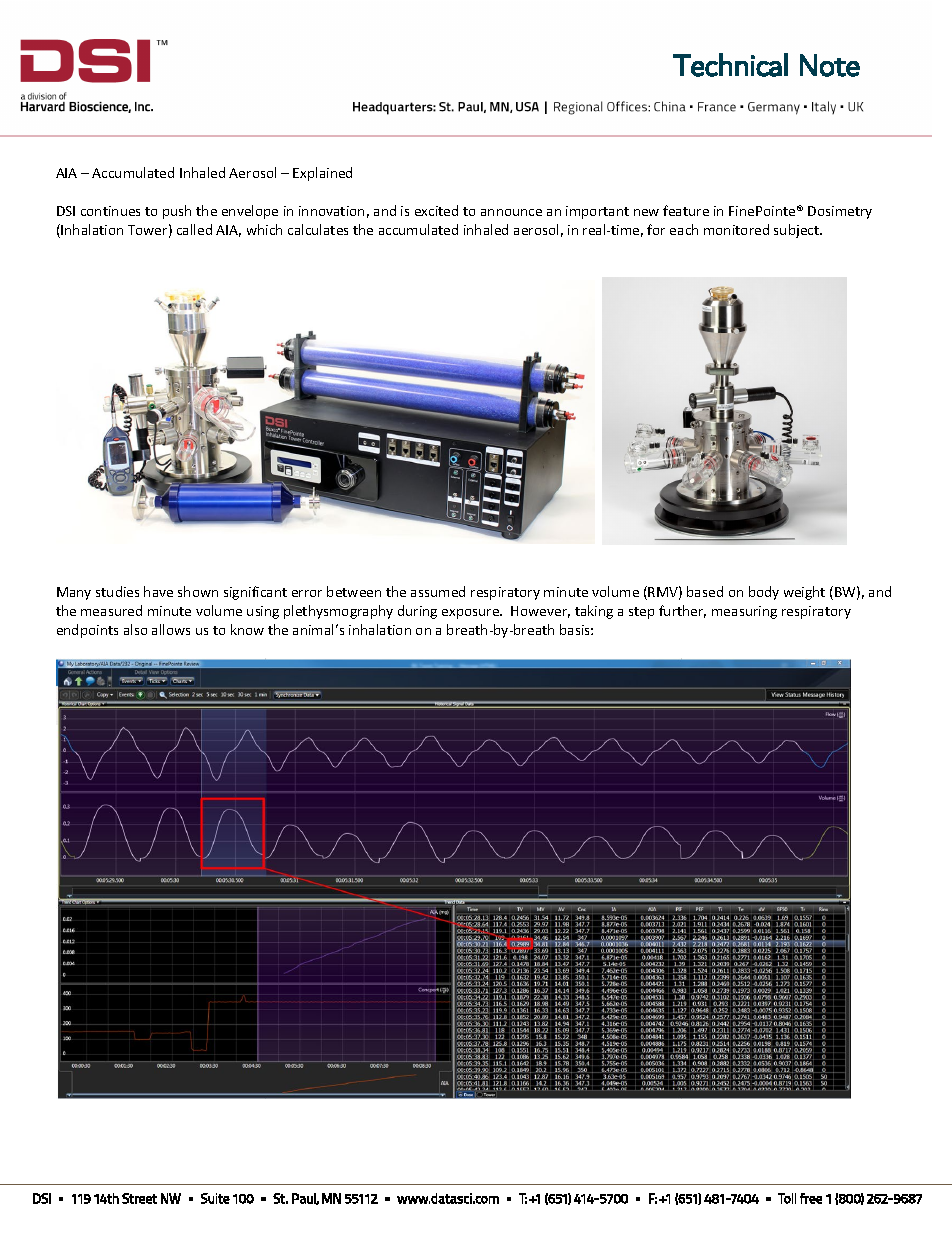 The image size is (952, 1233). I want to click on assumed, so click(438, 591).
